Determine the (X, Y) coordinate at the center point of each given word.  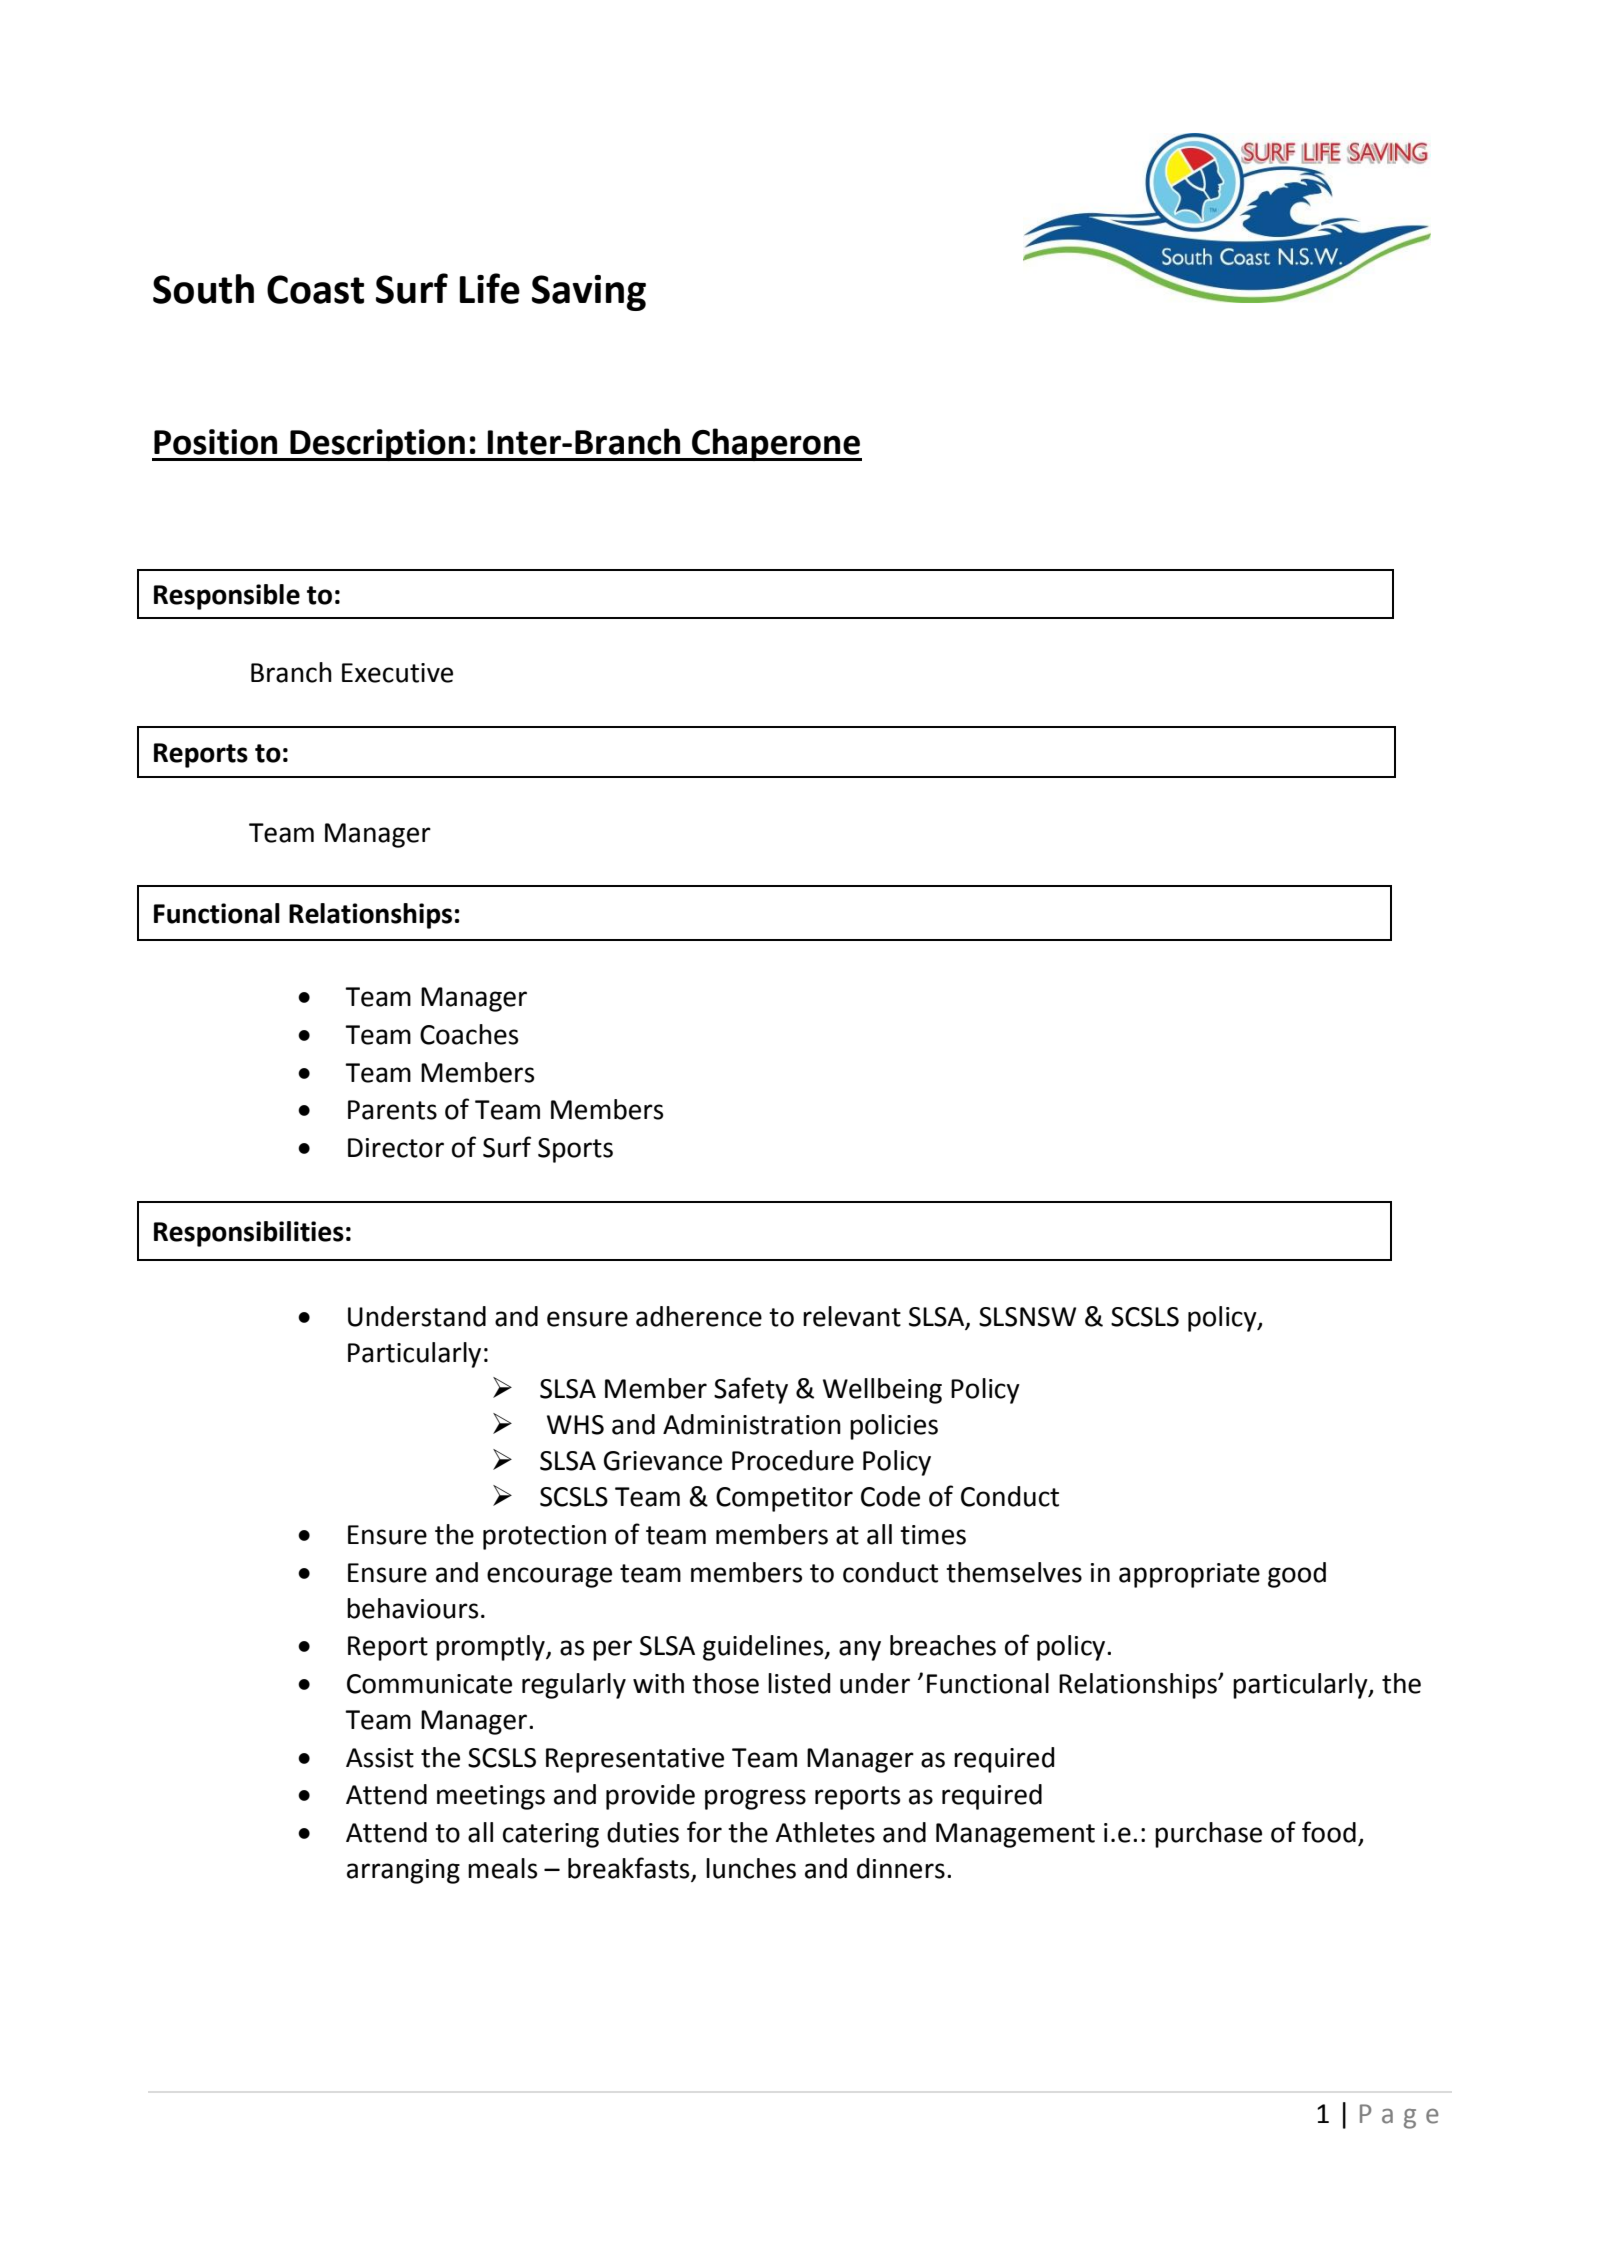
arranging (403, 1871)
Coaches (469, 1034)
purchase (1208, 1835)
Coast (315, 289)
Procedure (793, 1460)
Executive (397, 673)
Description (377, 445)
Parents (392, 1110)
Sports (575, 1150)
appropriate (1189, 1575)
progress (755, 1799)
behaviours (412, 1608)
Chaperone (776, 444)
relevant (852, 1316)
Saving (589, 293)
